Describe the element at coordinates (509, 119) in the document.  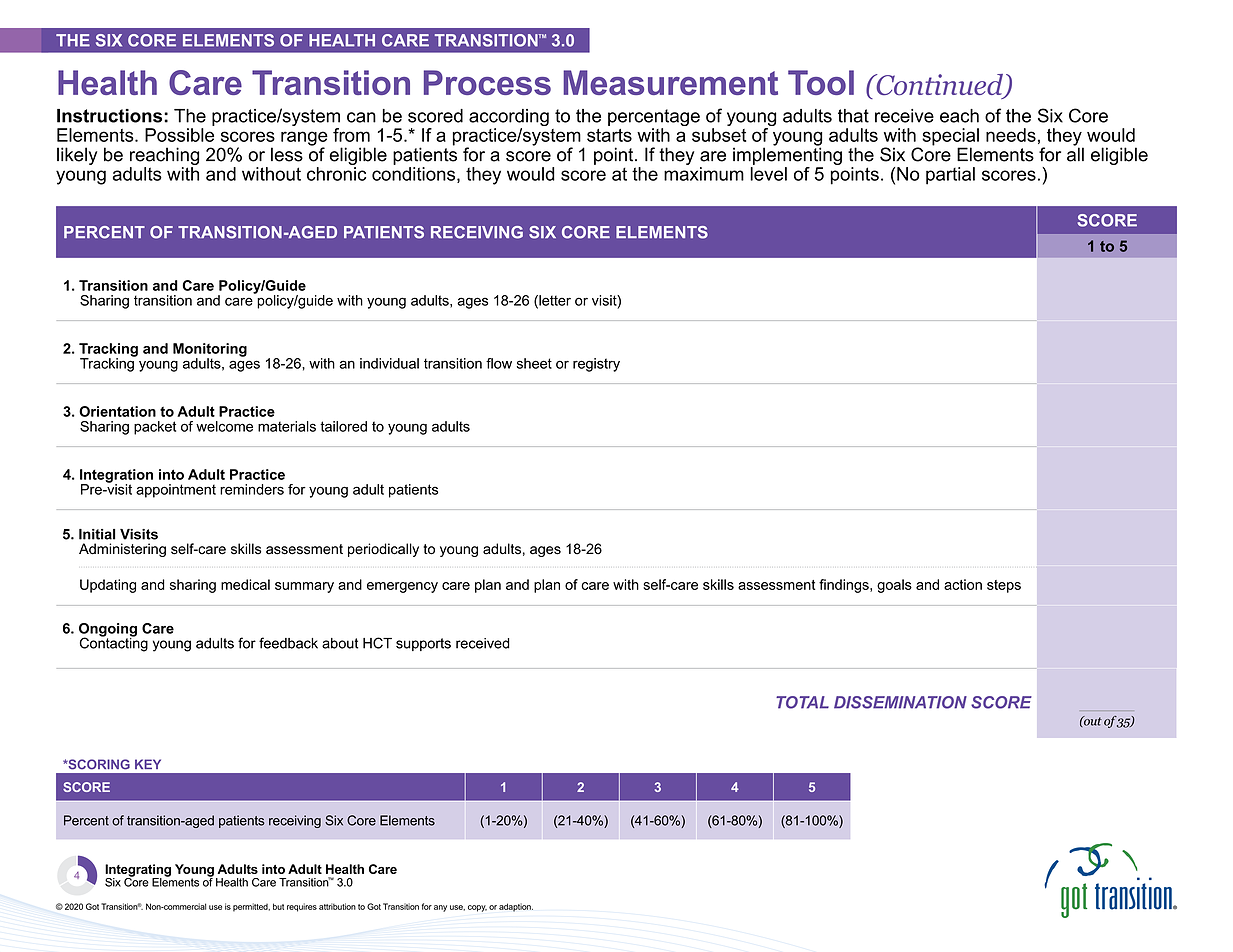
I see `according` at that location.
